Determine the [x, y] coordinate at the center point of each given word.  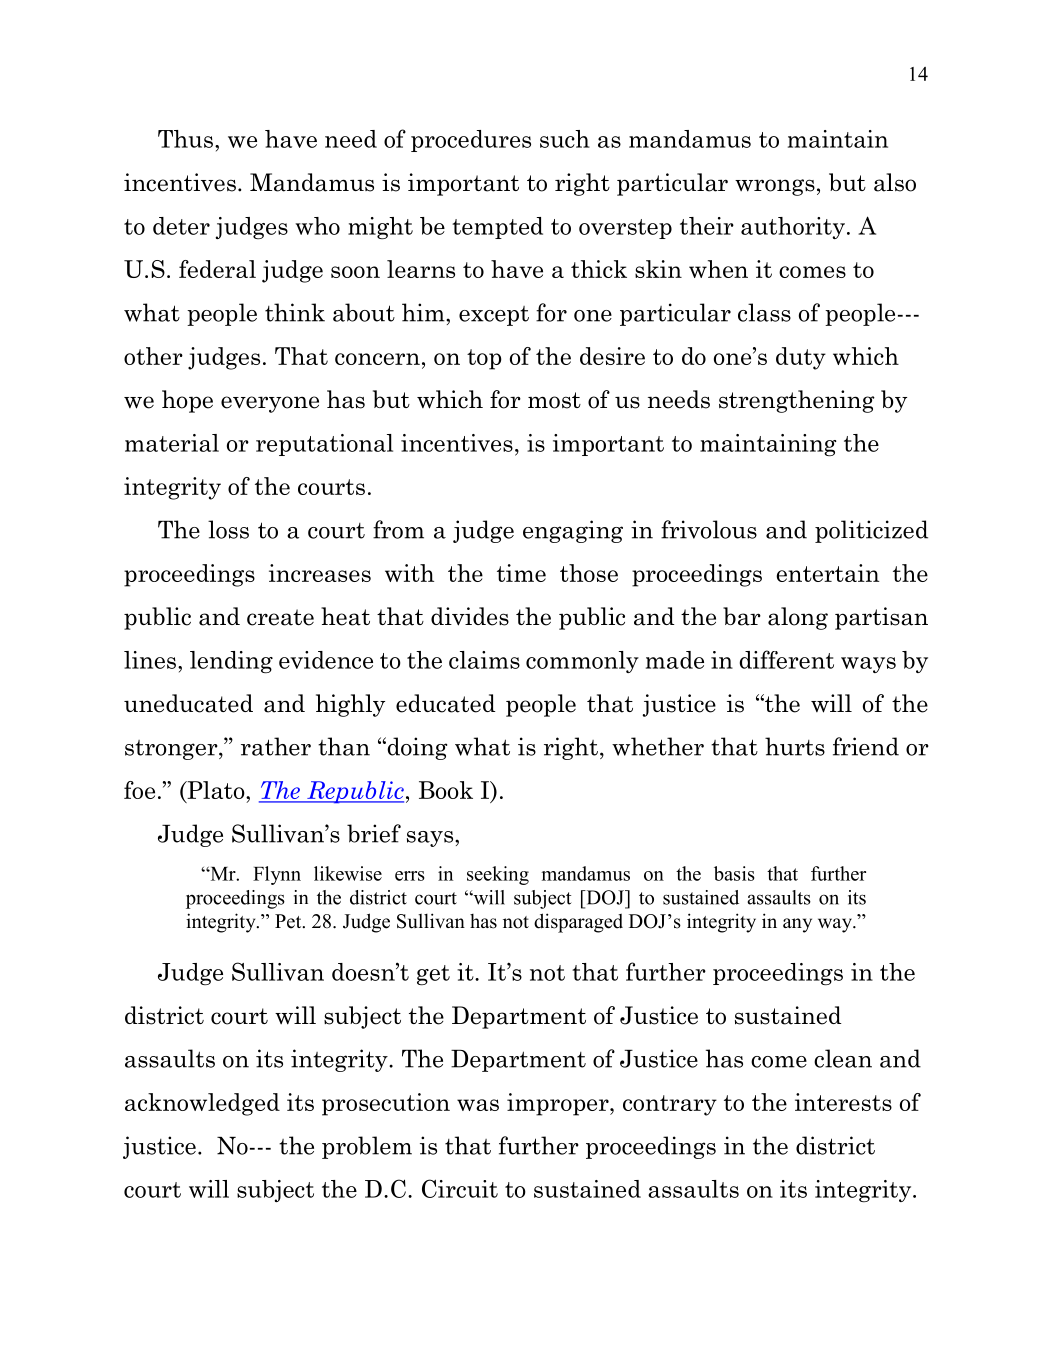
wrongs [775, 187]
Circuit [460, 1188]
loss [228, 529]
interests [843, 1102]
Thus [185, 139]
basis [734, 873]
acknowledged [202, 1104]
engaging [573, 531]
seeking [498, 875]
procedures [471, 141]
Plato [216, 791]
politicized [871, 531]
